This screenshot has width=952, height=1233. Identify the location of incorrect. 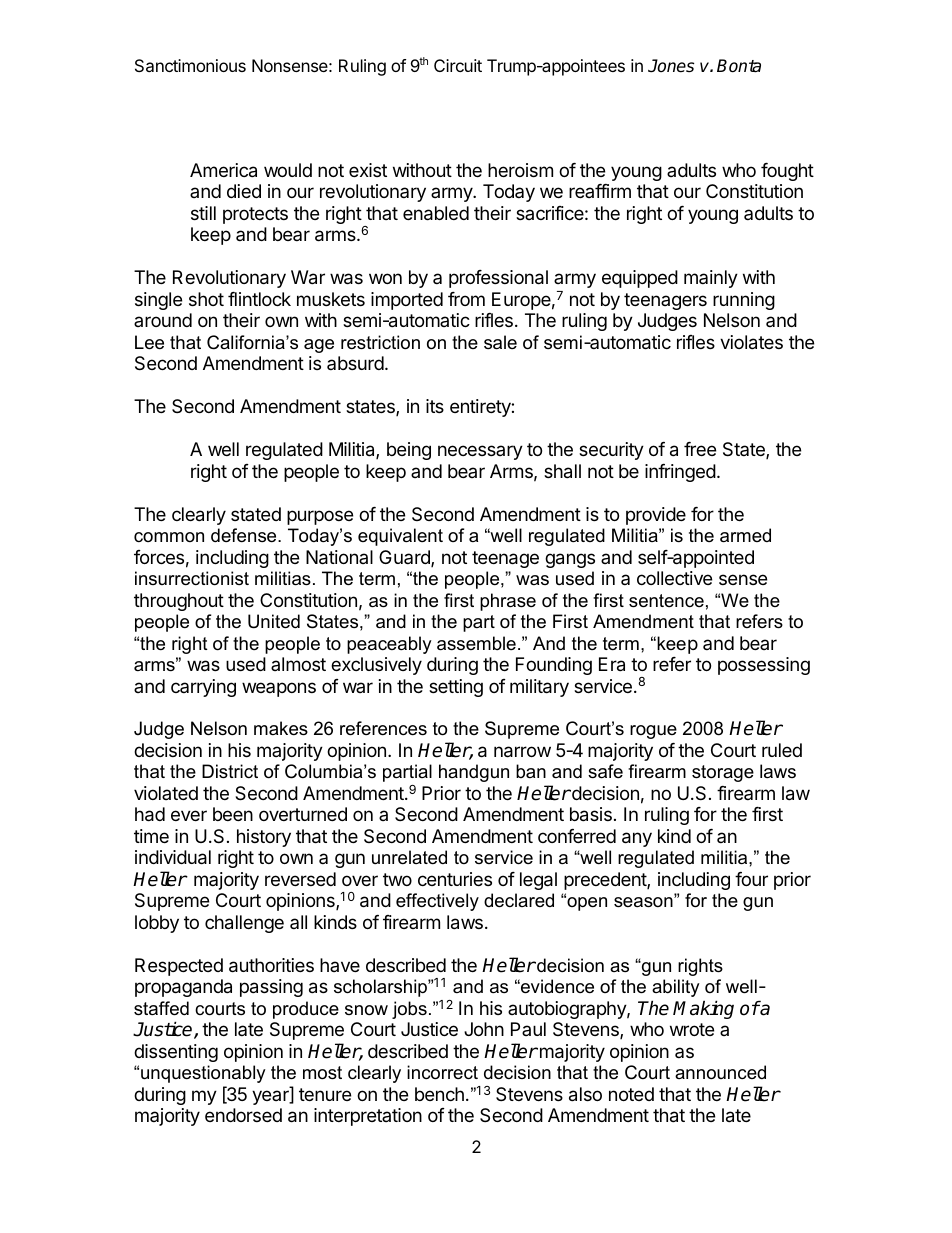
(442, 1072).
